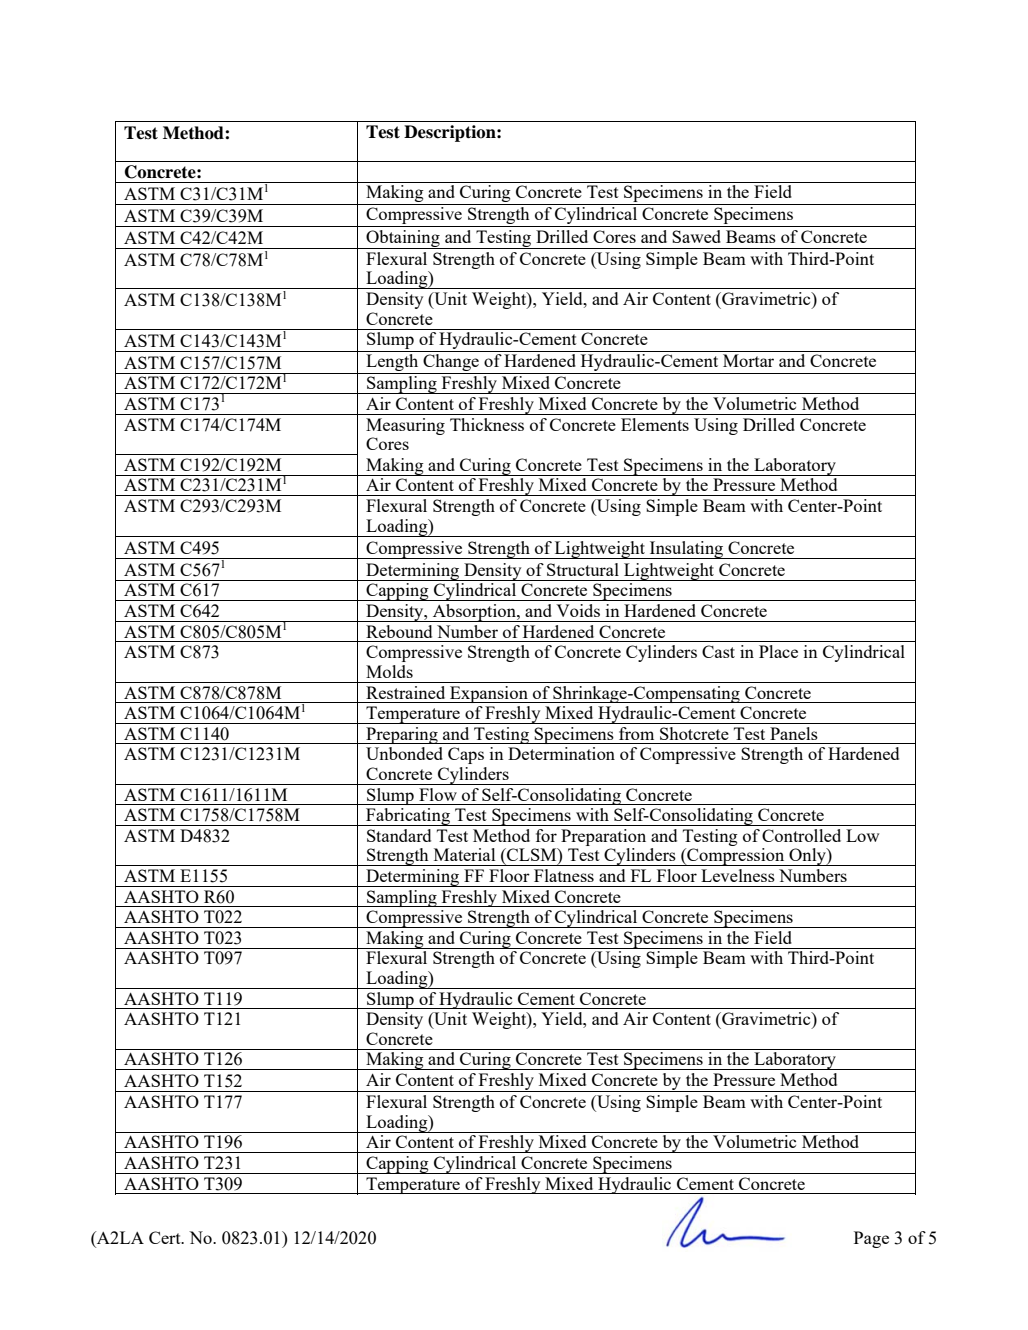  I want to click on Standard, so click(399, 835).
